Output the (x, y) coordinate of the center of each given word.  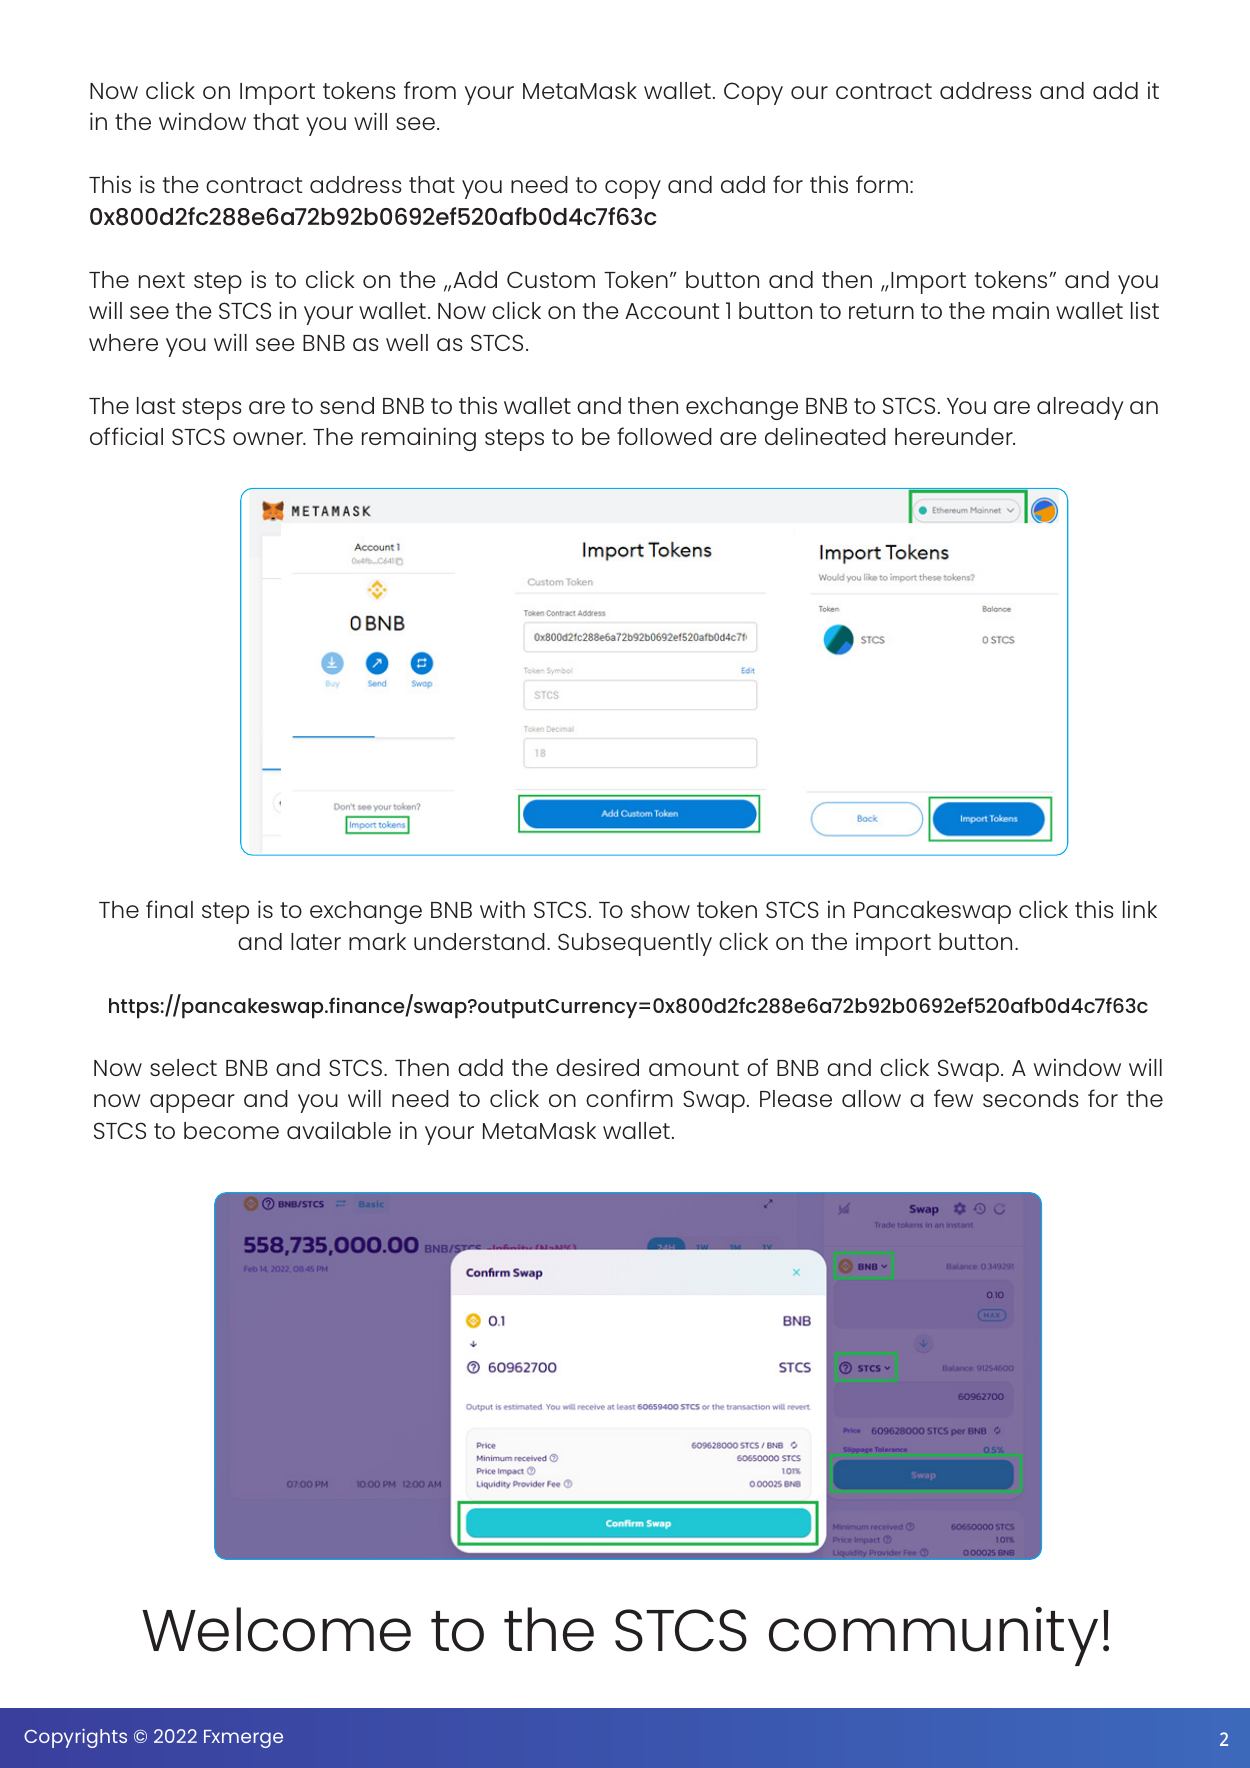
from (430, 90)
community (933, 1636)
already (1080, 408)
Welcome (276, 1629)
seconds (1031, 1098)
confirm (629, 1098)
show (660, 909)
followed (664, 436)
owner (269, 438)
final (169, 909)
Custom (551, 279)
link (1140, 909)
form (882, 184)
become (231, 1130)
